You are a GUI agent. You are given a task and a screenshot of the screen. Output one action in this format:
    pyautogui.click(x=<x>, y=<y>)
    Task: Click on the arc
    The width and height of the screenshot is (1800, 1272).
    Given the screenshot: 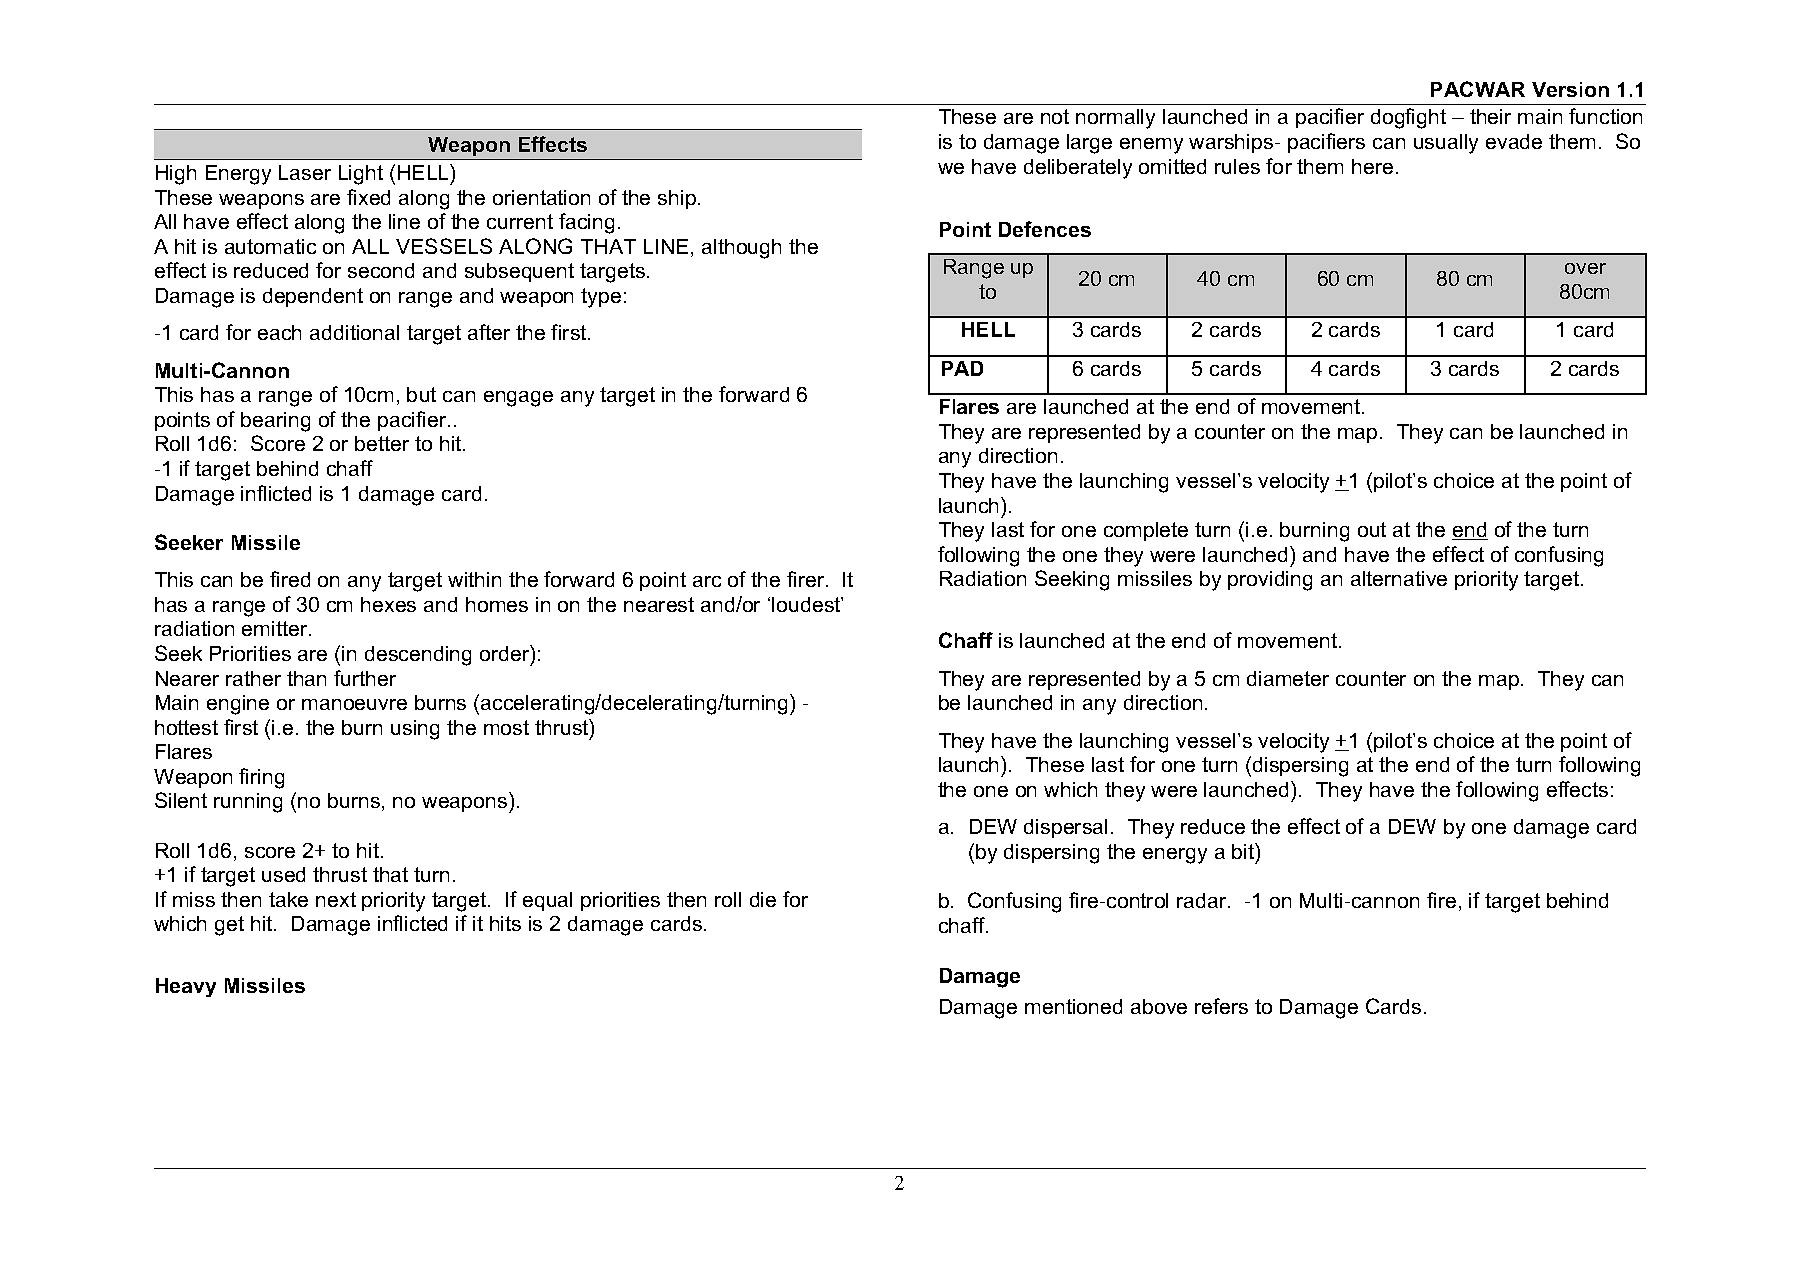 What is the action you would take?
    pyautogui.click(x=707, y=581)
